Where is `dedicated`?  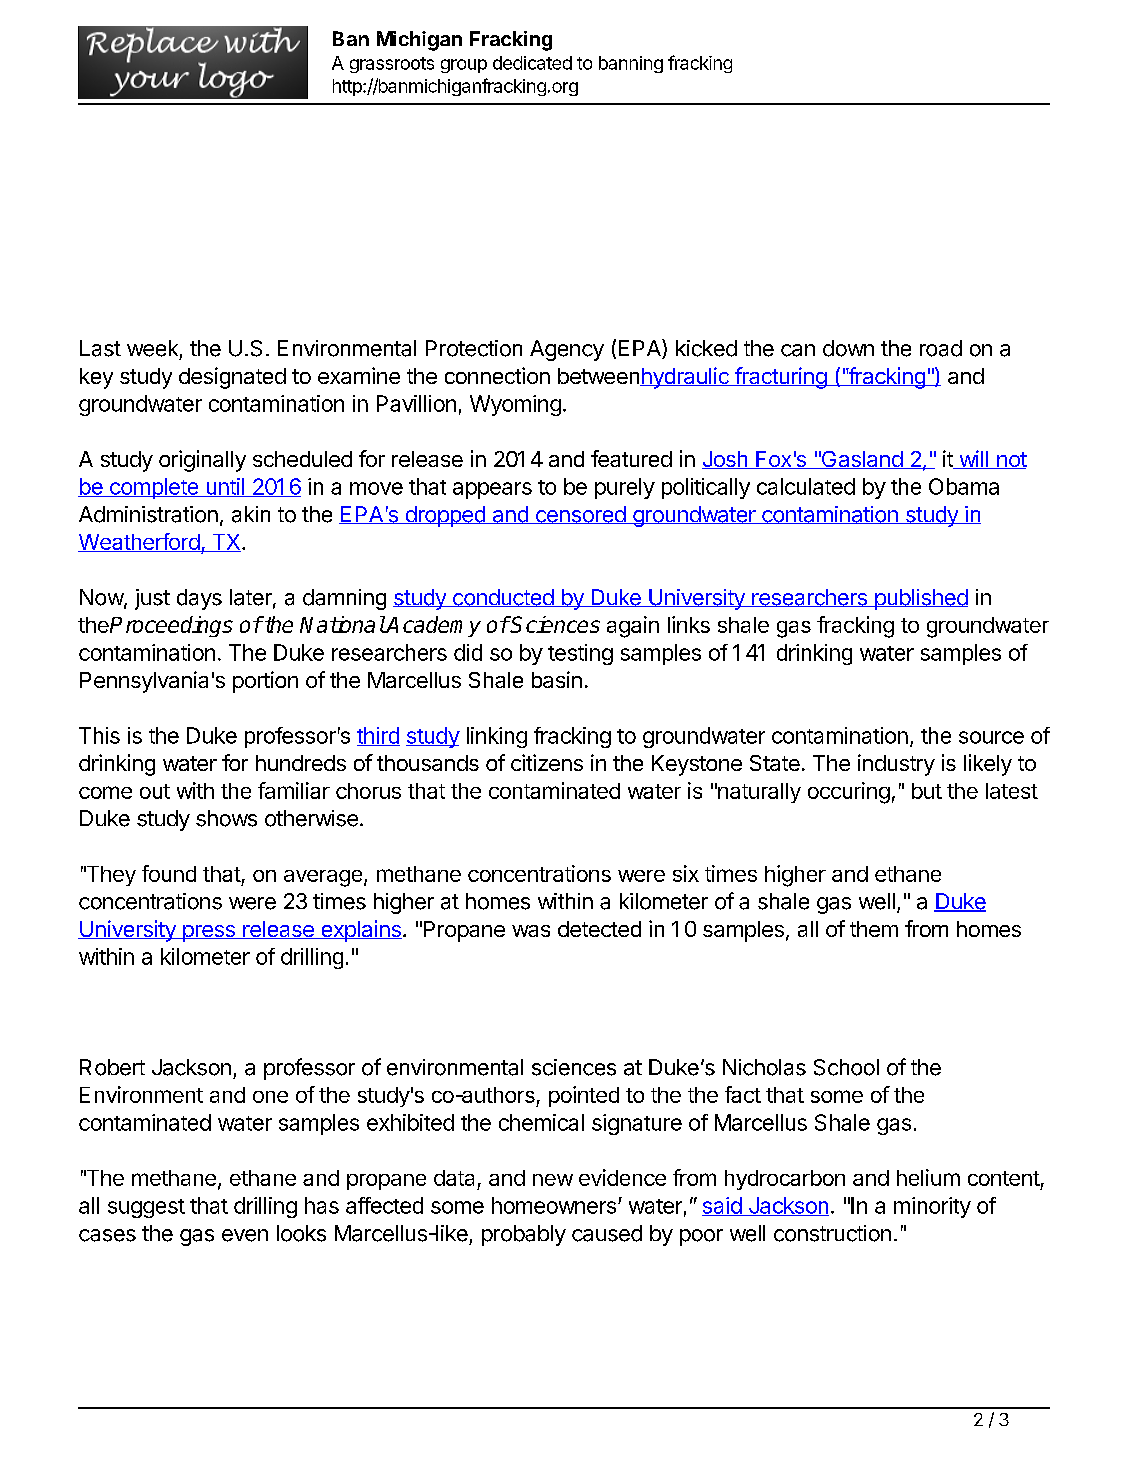 dedicated is located at coordinates (532, 63).
